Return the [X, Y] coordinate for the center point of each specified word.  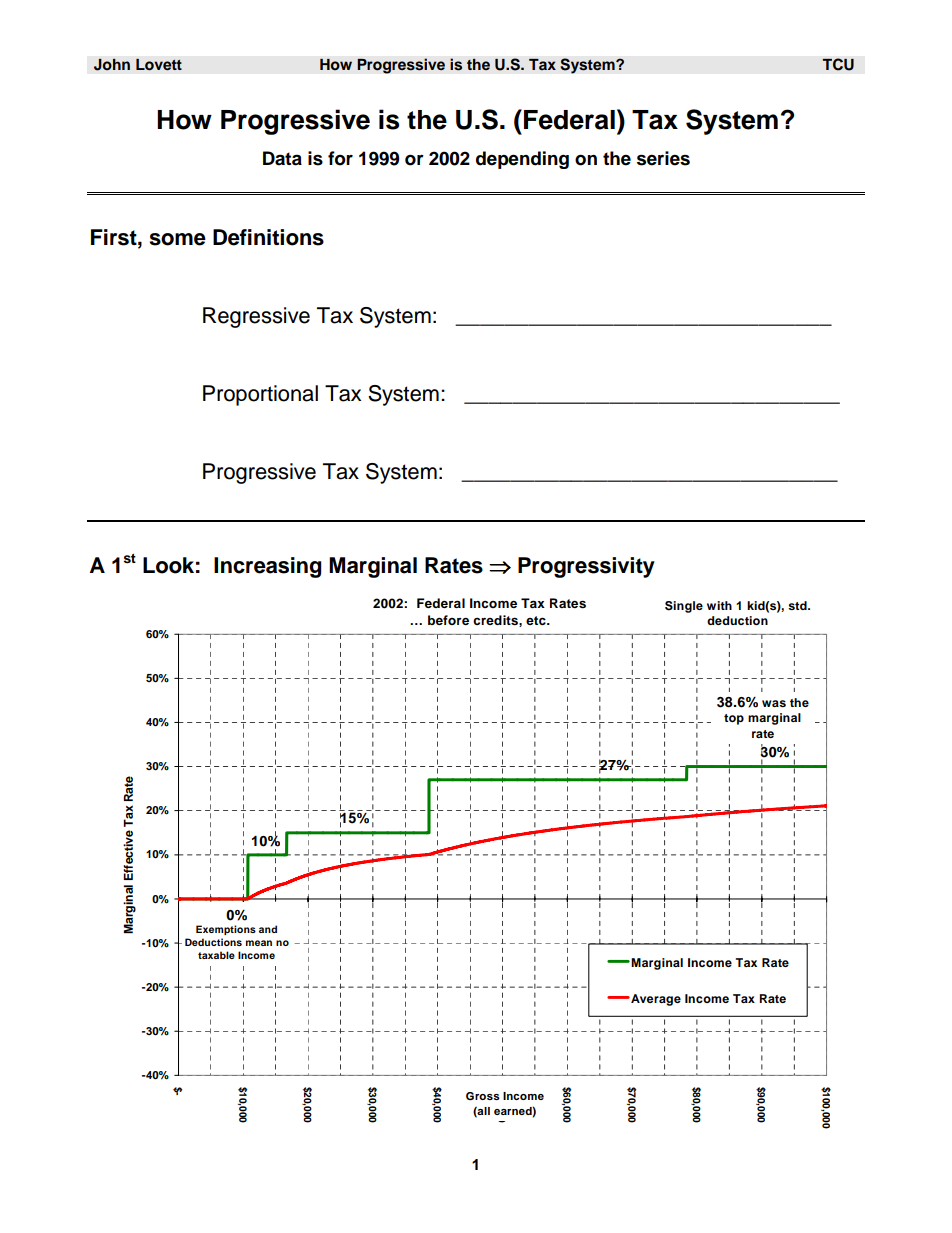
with [719, 605]
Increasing [268, 567]
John [112, 65]
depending [522, 160]
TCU [838, 64]
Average [655, 1000]
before [448, 620]
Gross [483, 1096]
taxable [216, 955]
